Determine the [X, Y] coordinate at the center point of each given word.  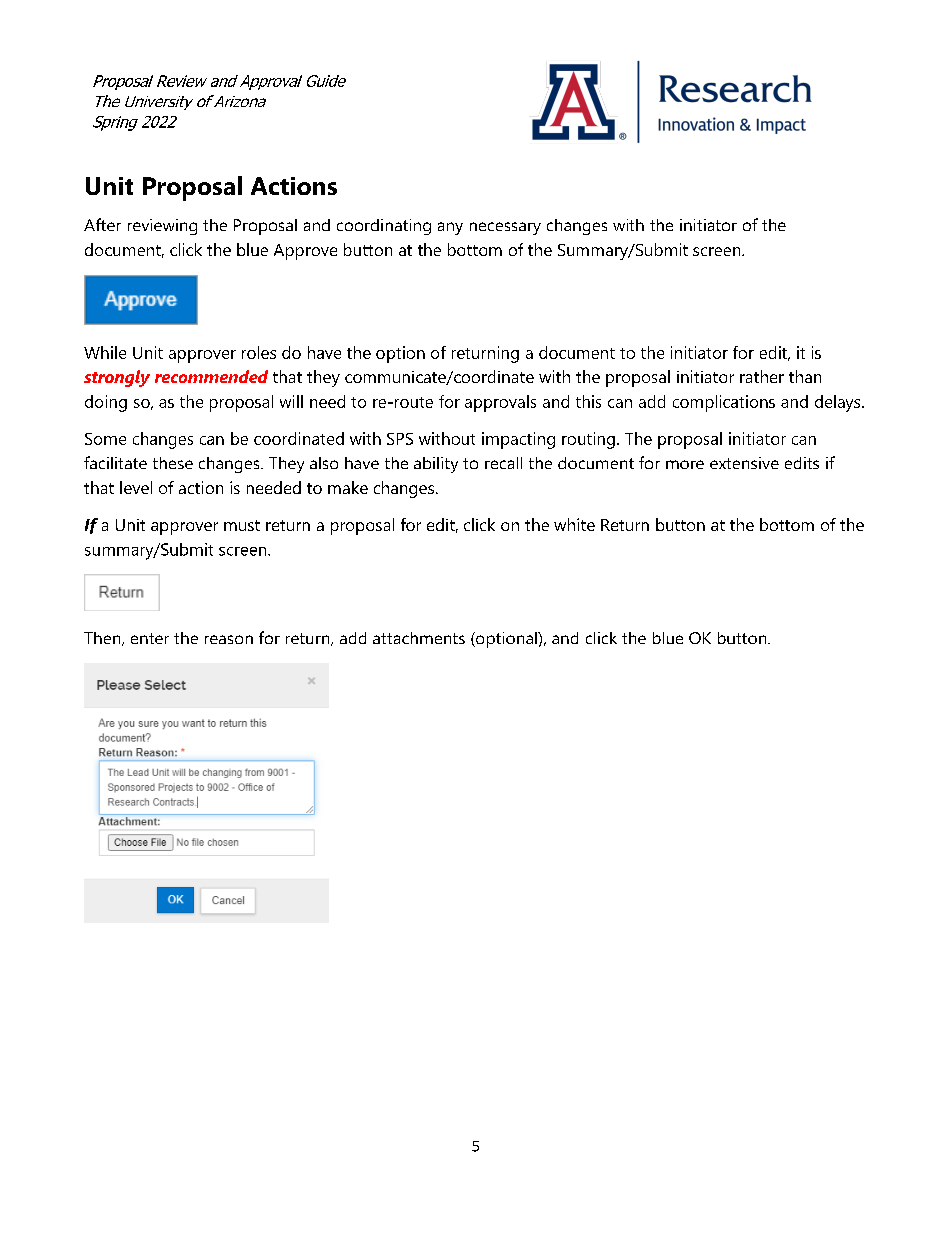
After [102, 224]
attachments [419, 638]
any [450, 228]
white [574, 524]
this [588, 401]
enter [150, 638]
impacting [518, 440]
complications [724, 403]
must [242, 525]
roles [259, 352]
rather [762, 376]
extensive [744, 463]
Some [105, 439]
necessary [505, 228]
